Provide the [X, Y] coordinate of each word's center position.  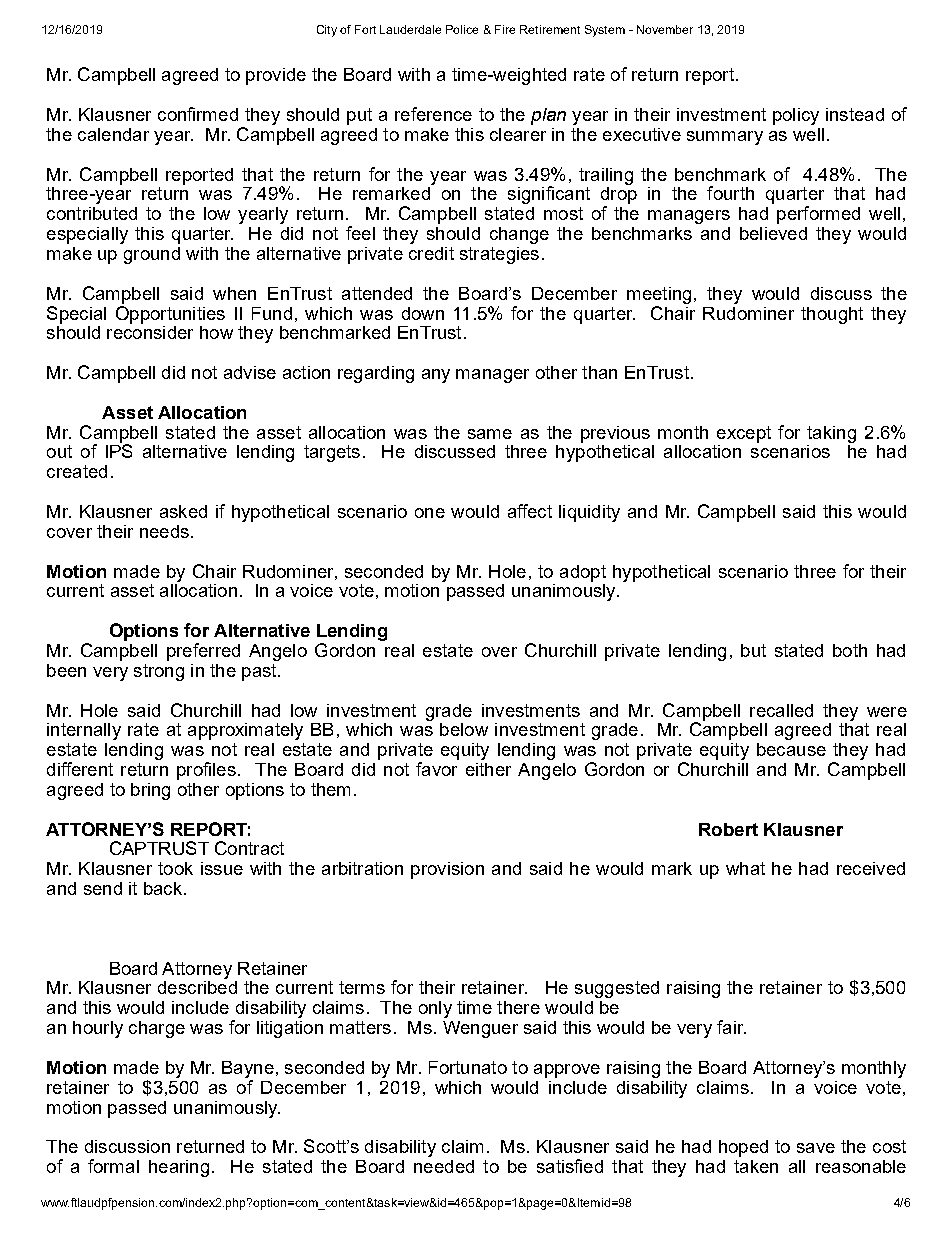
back [164, 888]
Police [462, 29]
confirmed [198, 114]
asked [183, 511]
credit [431, 253]
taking [831, 434]
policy [796, 116]
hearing [179, 1168]
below [464, 729]
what [745, 868]
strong [159, 672]
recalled [781, 710]
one [430, 513]
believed [773, 233]
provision [447, 870]
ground [152, 255]
